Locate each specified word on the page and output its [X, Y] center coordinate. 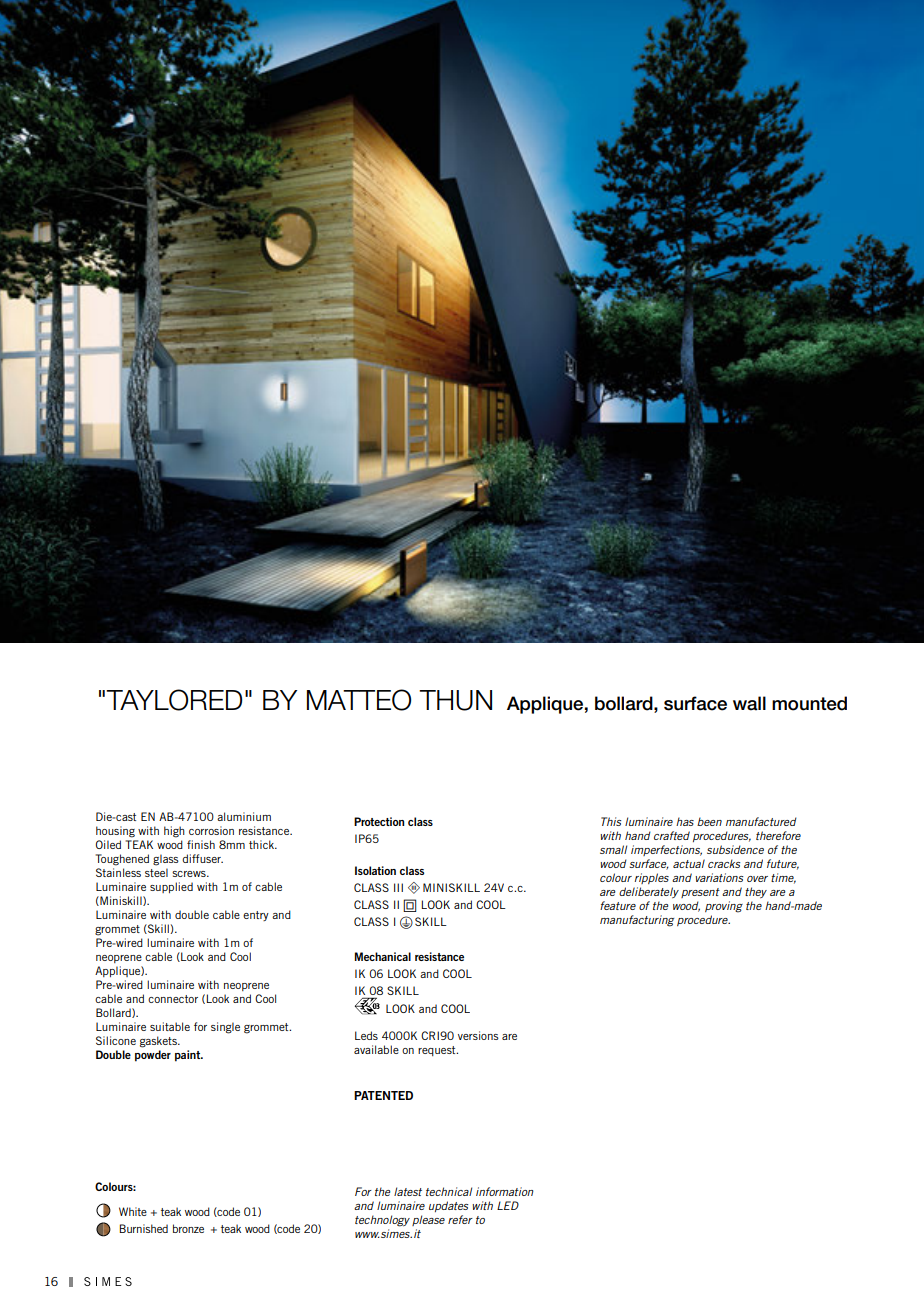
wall [749, 703]
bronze [188, 1228]
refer [460, 1219]
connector [173, 999]
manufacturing [637, 921]
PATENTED [383, 1095]
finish [201, 844]
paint [188, 1056]
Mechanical [383, 956]
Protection [379, 821]
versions [478, 1035]
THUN [455, 700]
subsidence [735, 849]
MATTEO [359, 700]
